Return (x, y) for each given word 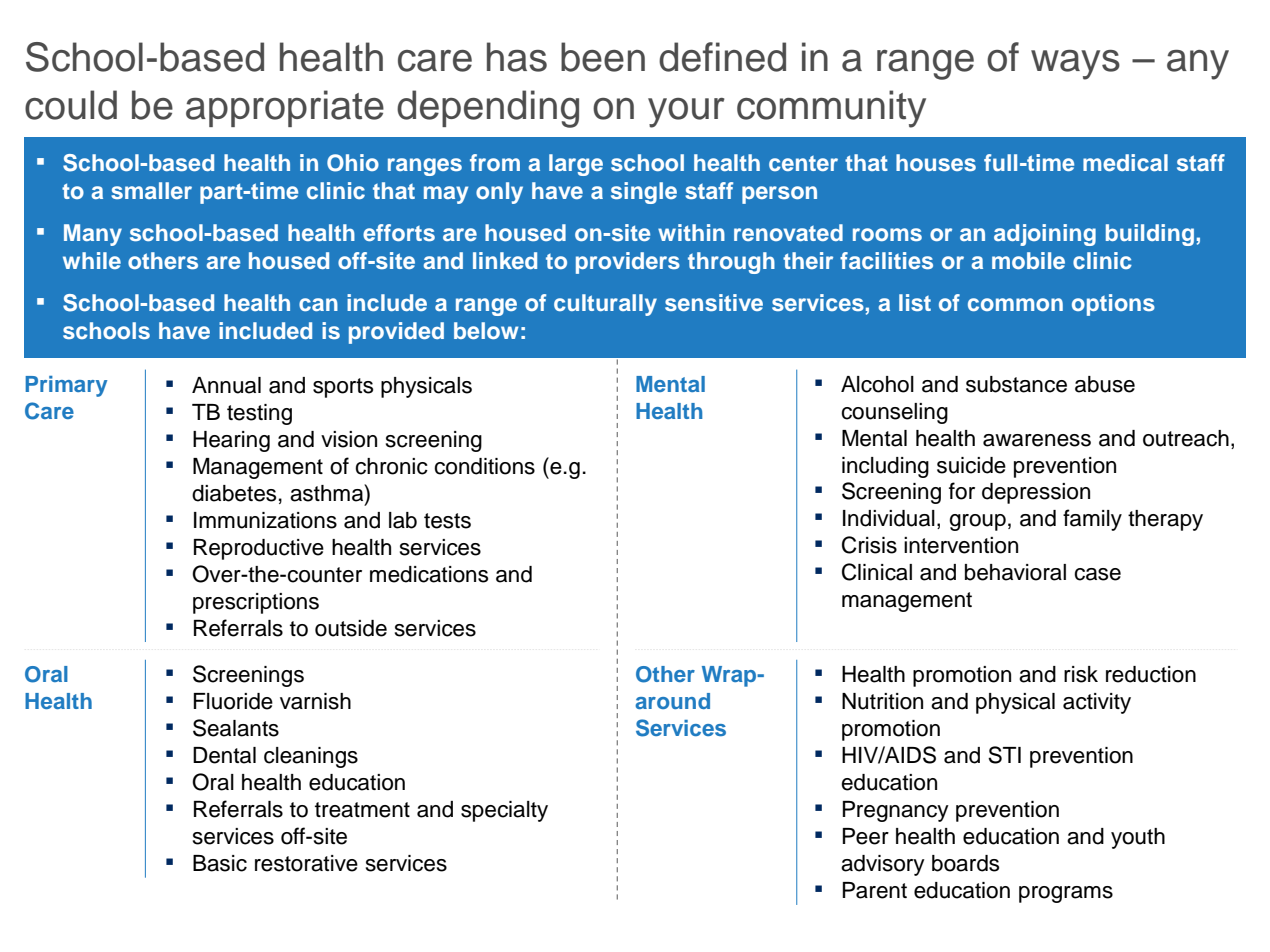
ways (1075, 65)
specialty (504, 811)
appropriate (285, 108)
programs (1066, 894)
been (603, 57)
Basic (220, 863)
